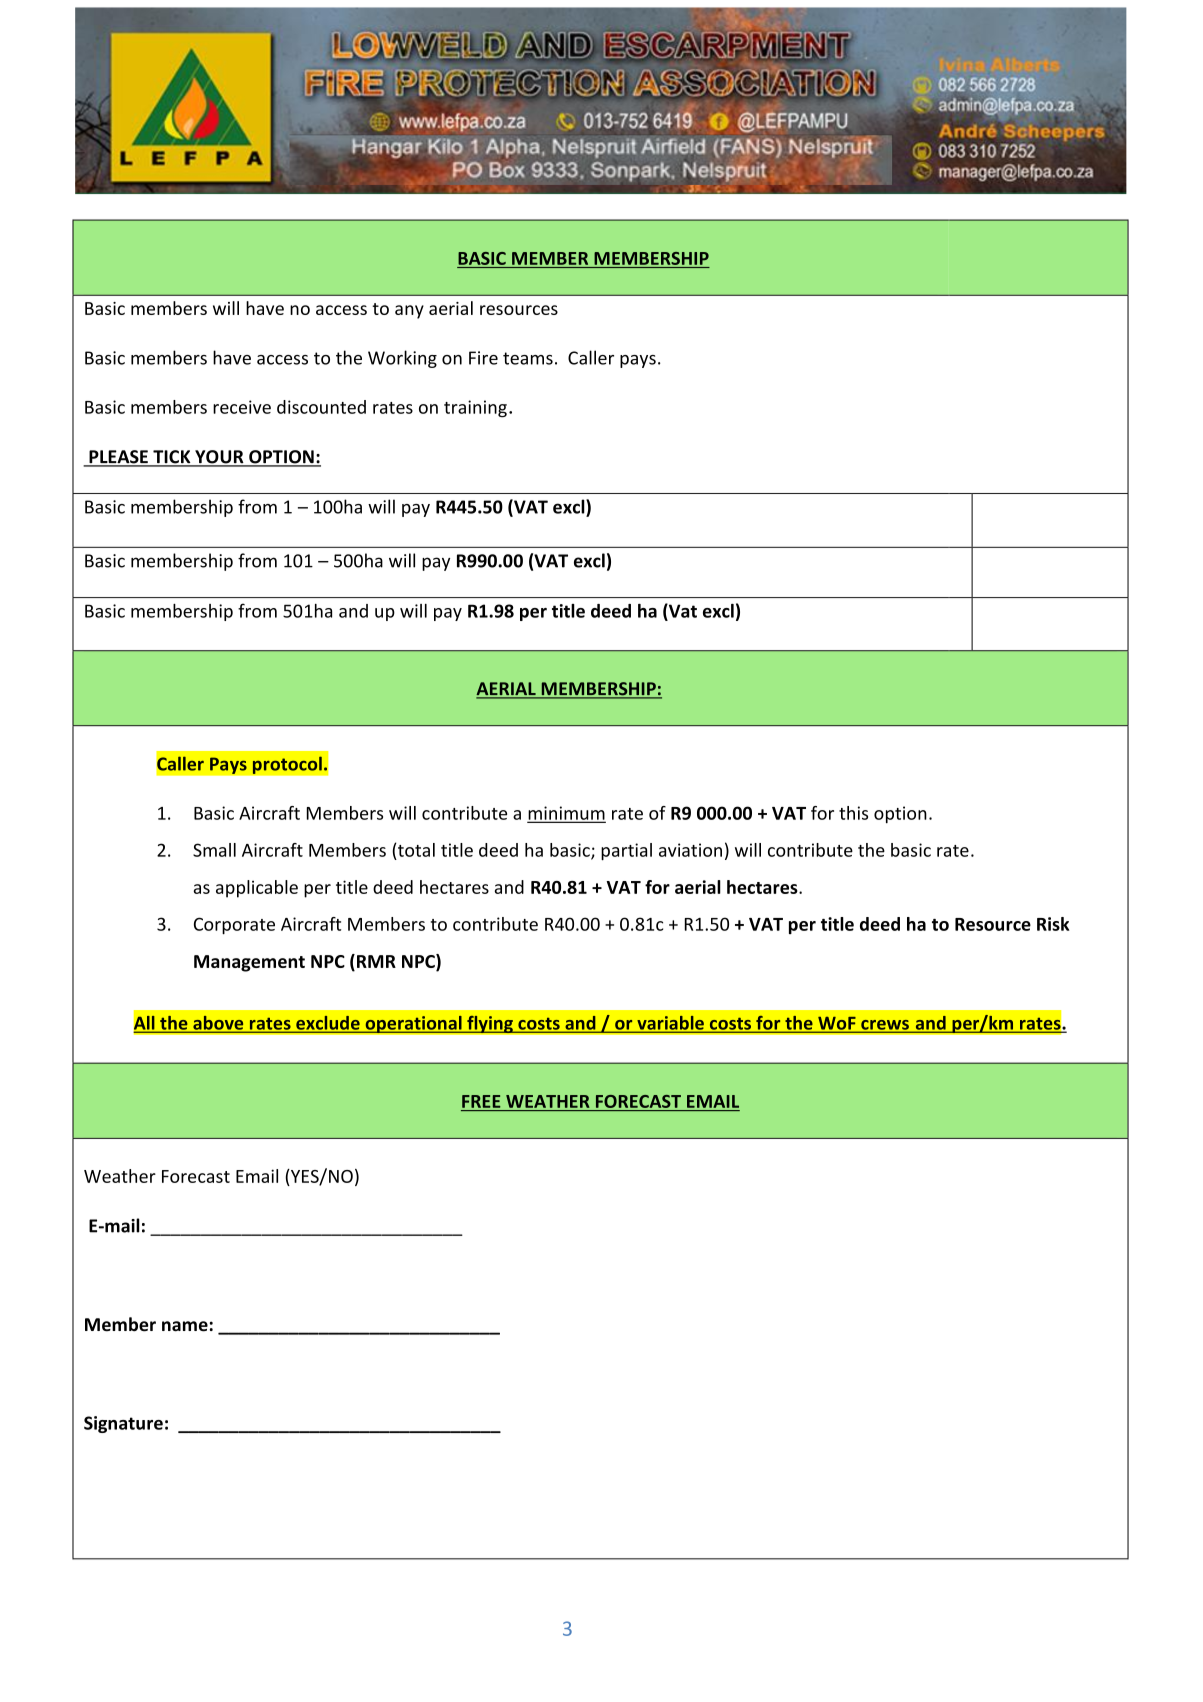 Image resolution: width=1203 pixels, height=1702 pixels. I want to click on name, so click(185, 1326).
